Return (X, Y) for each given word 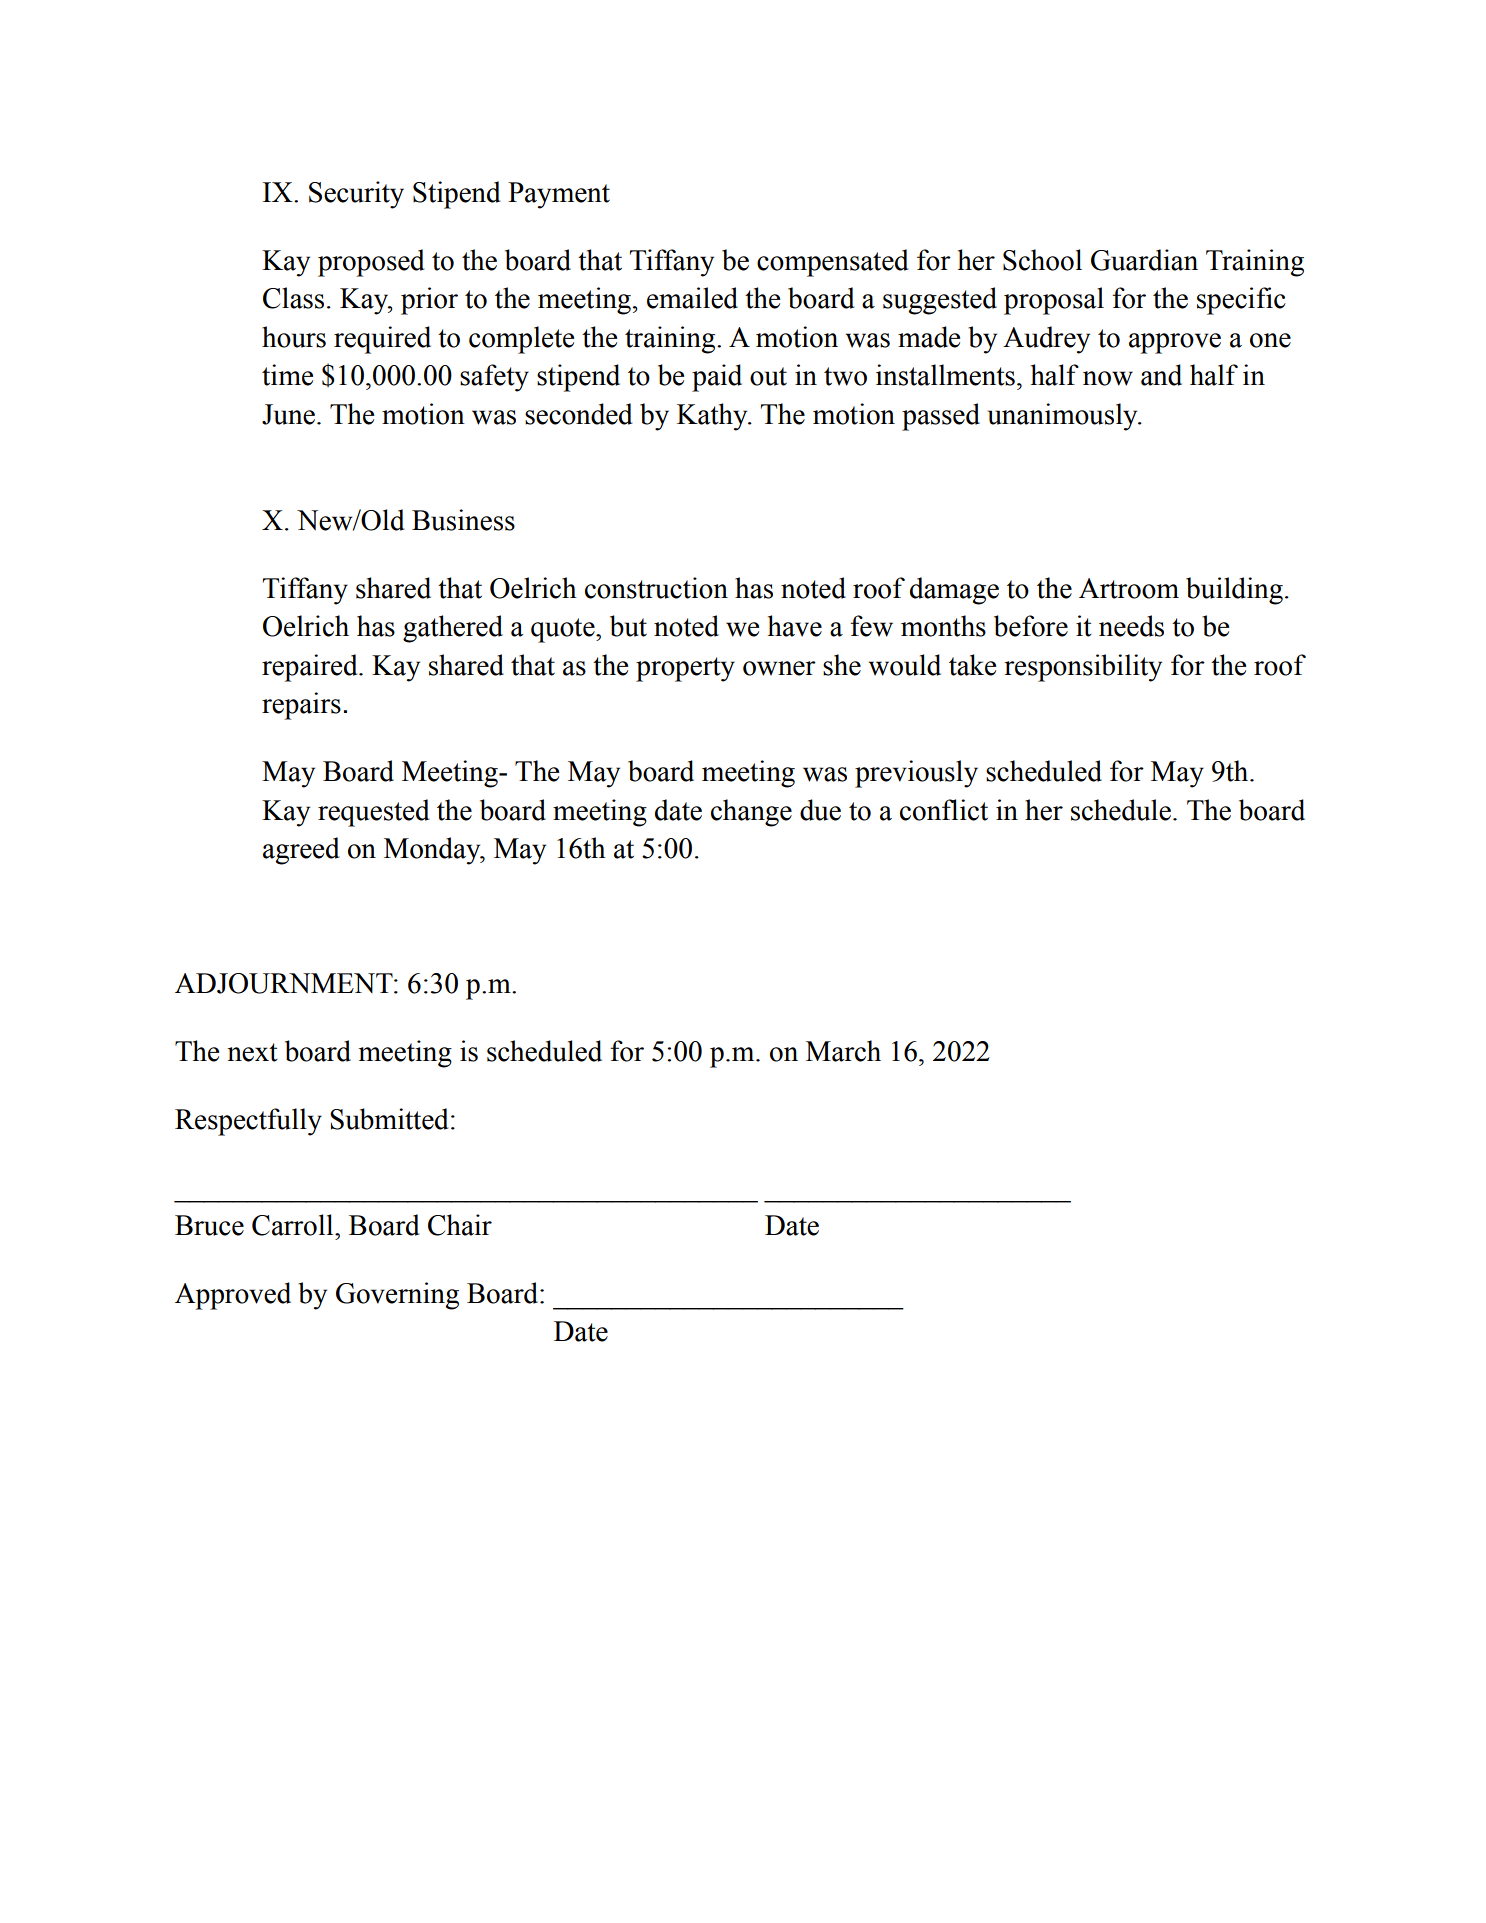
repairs (301, 706)
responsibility (1083, 668)
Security (356, 195)
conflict (944, 810)
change (751, 813)
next (252, 1052)
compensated (832, 263)
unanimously (1064, 417)
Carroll (294, 1225)
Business (463, 520)
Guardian (1144, 260)
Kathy (713, 417)
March (843, 1051)
